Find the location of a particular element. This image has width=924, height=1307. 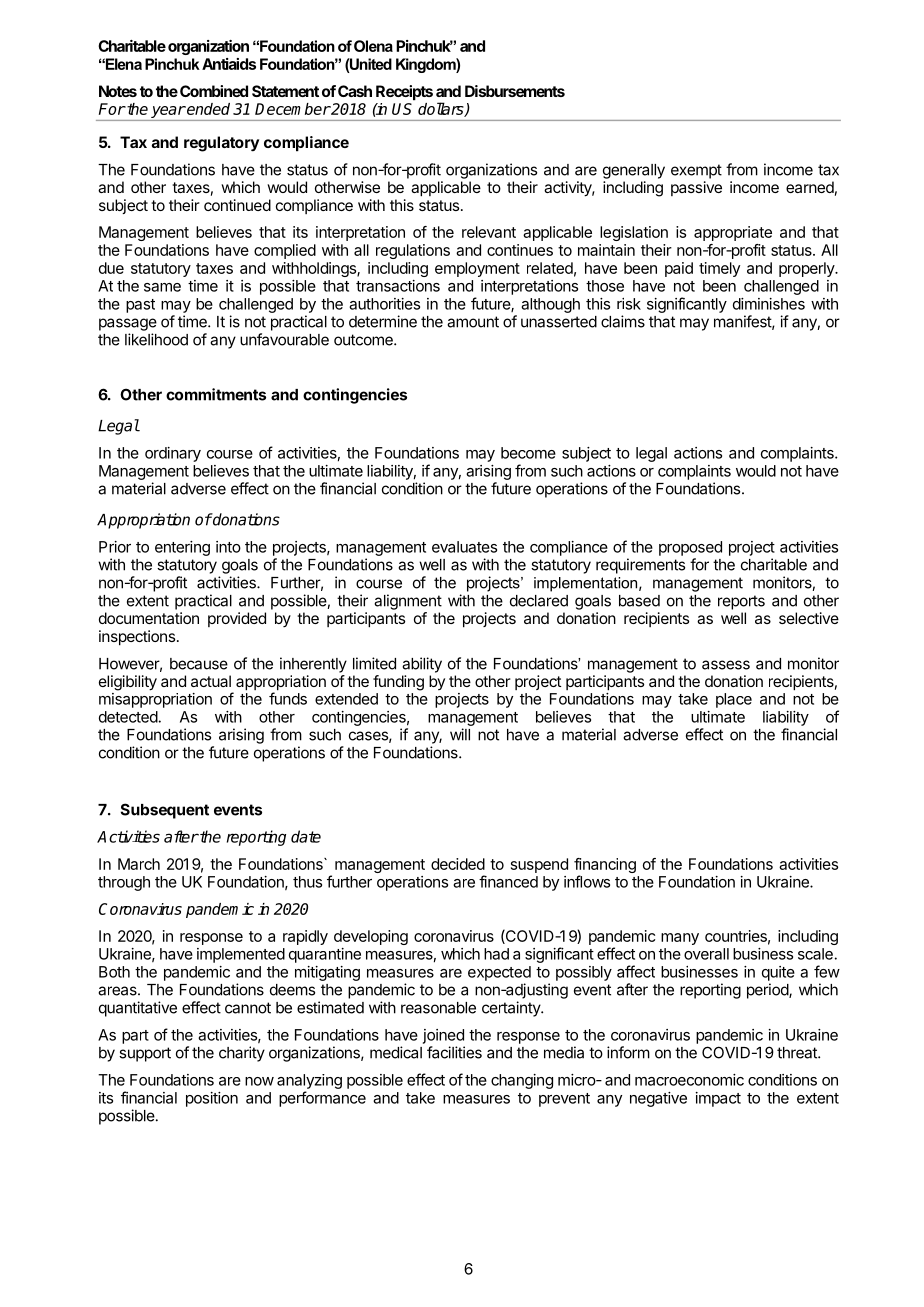

provided is located at coordinates (237, 619).
